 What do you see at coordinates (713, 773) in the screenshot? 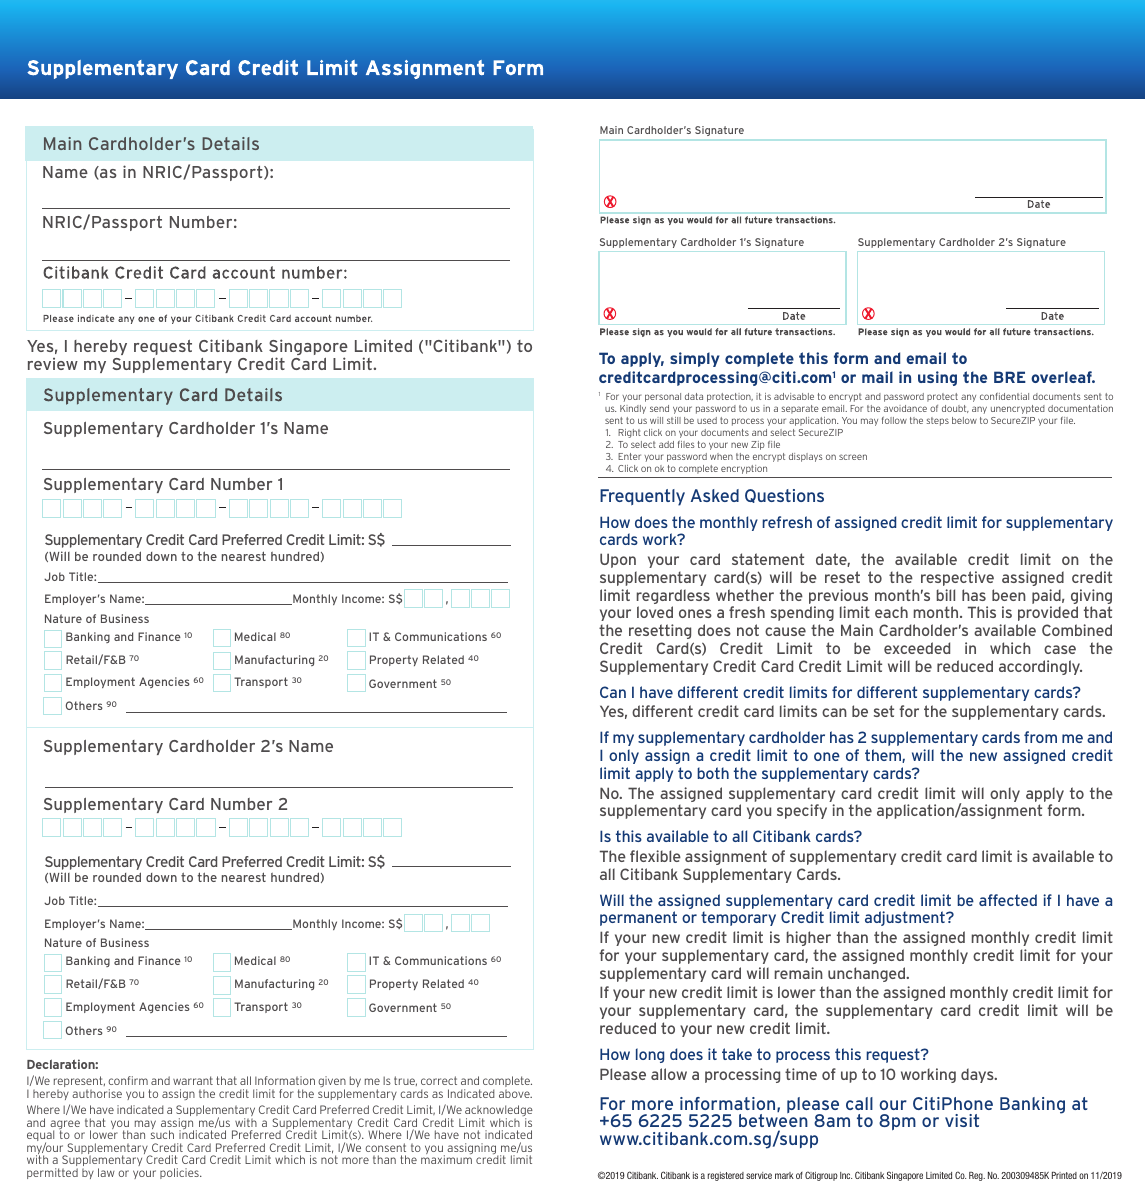
I see `both` at bounding box center [713, 773].
